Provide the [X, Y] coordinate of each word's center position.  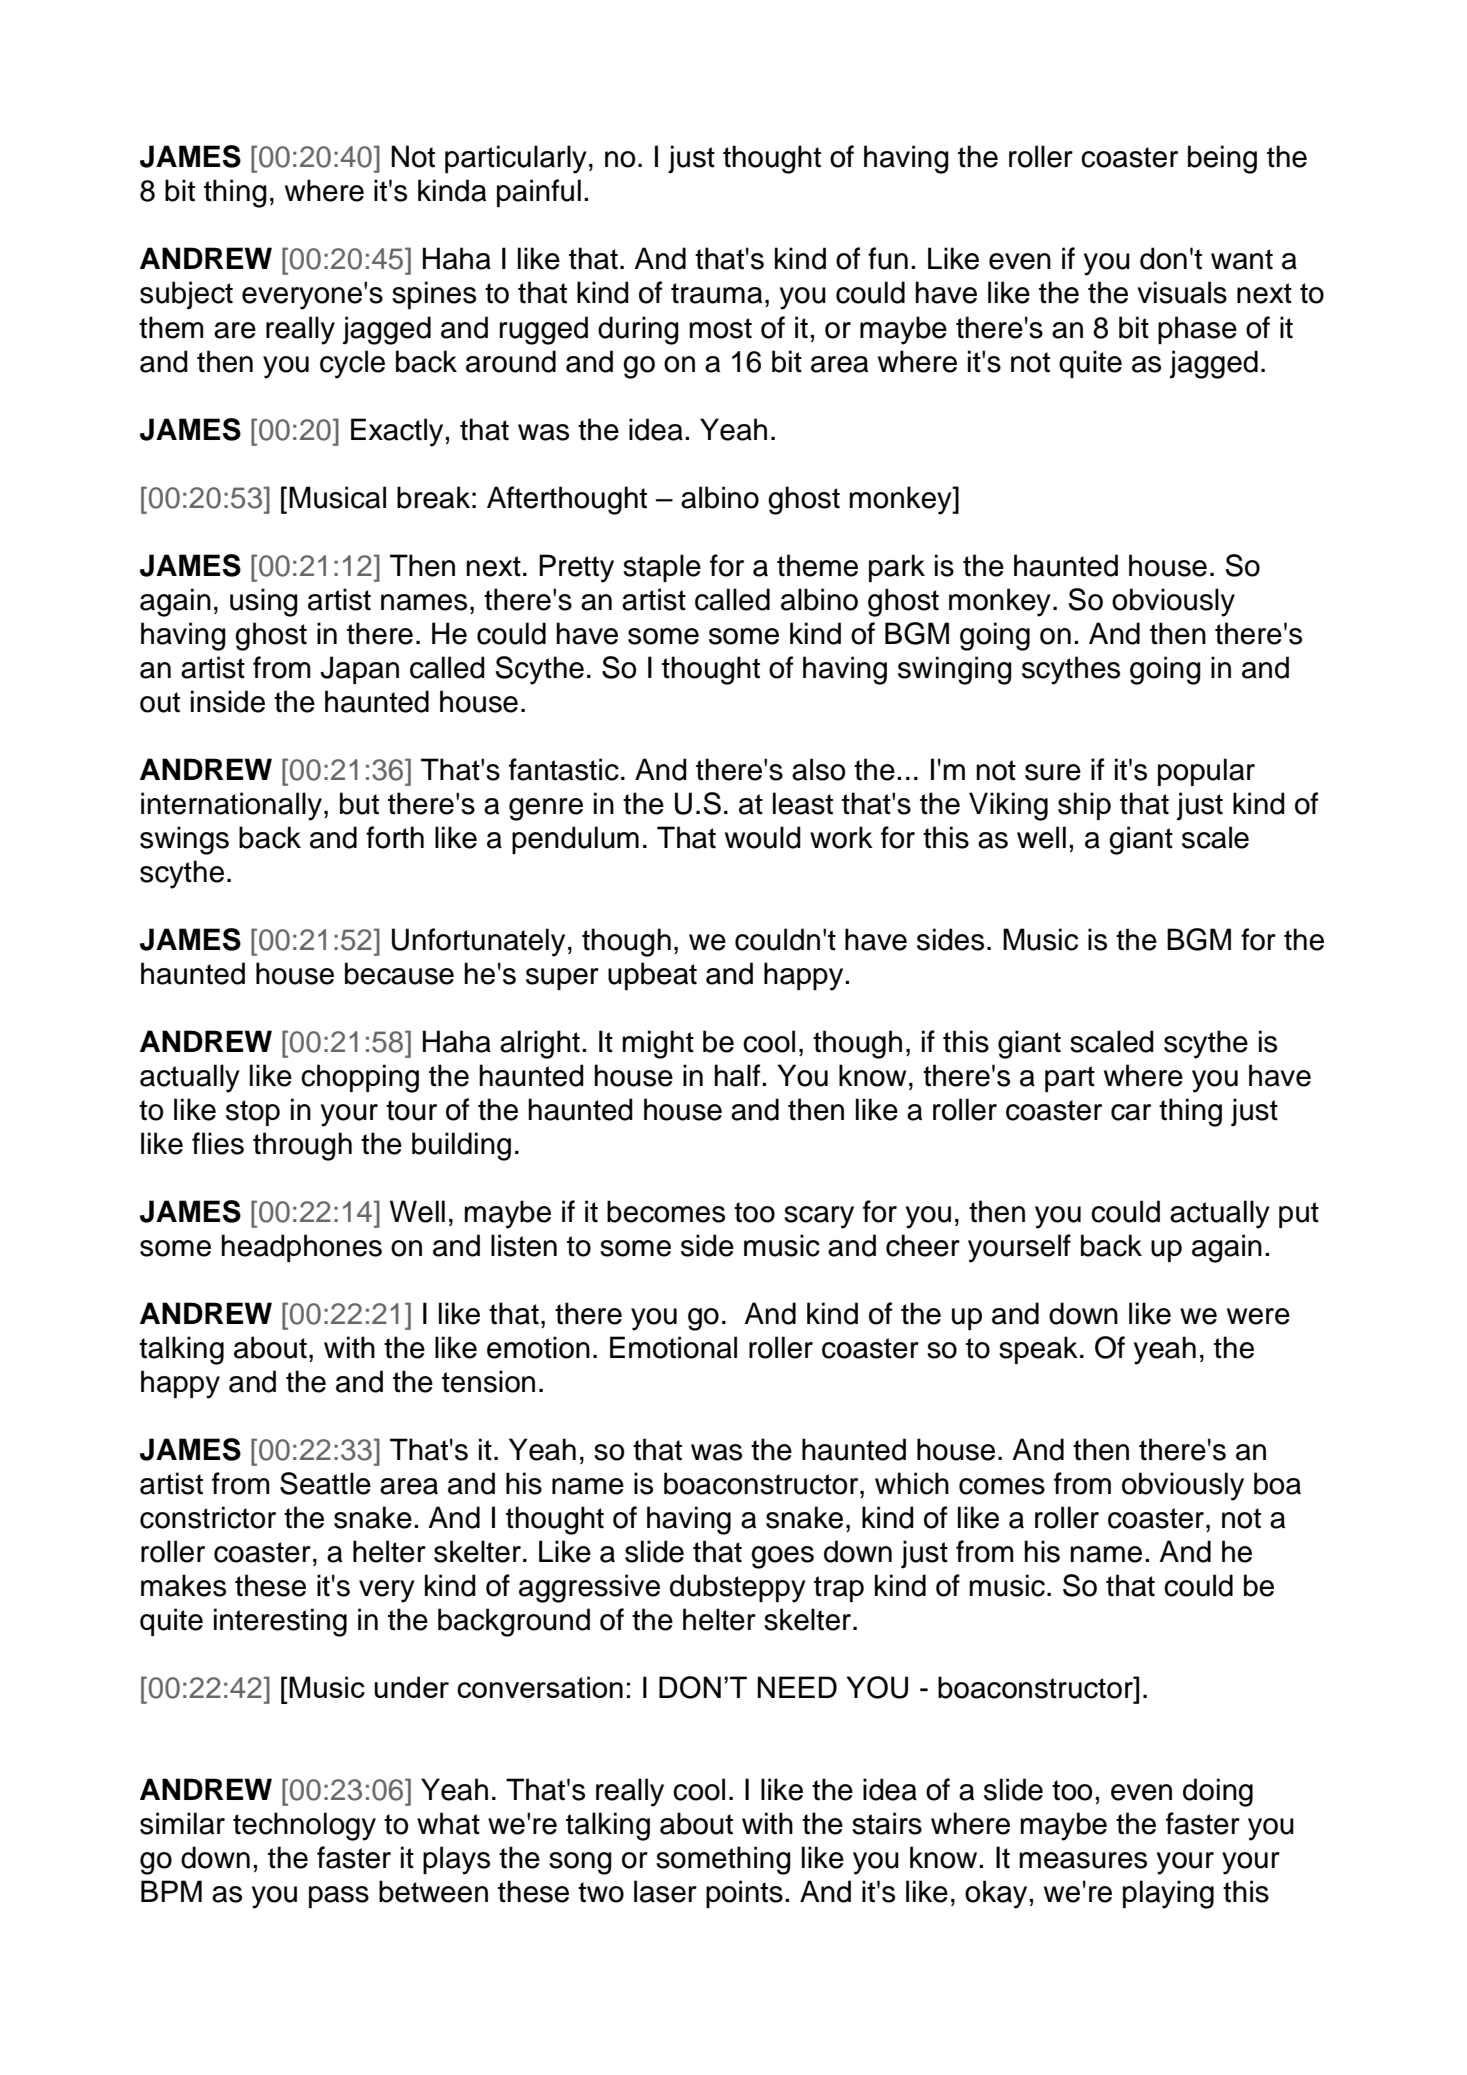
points [744, 1894]
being [1222, 159]
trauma [716, 293]
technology [304, 1826]
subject [186, 295]
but [359, 803]
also [818, 769]
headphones [301, 1248]
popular [1206, 772]
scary [819, 1217]
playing [1168, 1894]
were [1258, 1316]
